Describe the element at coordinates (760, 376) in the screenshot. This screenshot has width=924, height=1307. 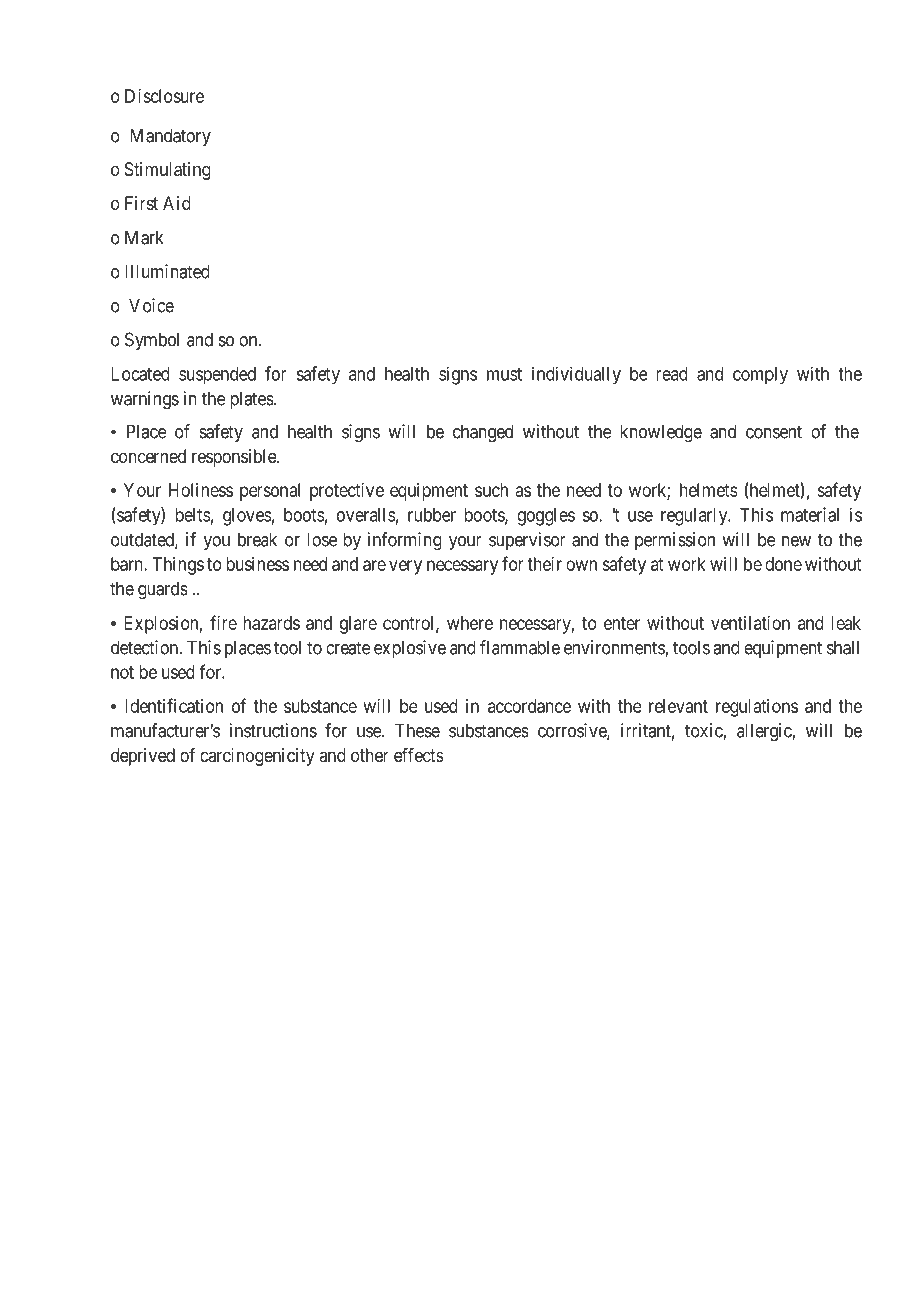
I see `comply` at that location.
